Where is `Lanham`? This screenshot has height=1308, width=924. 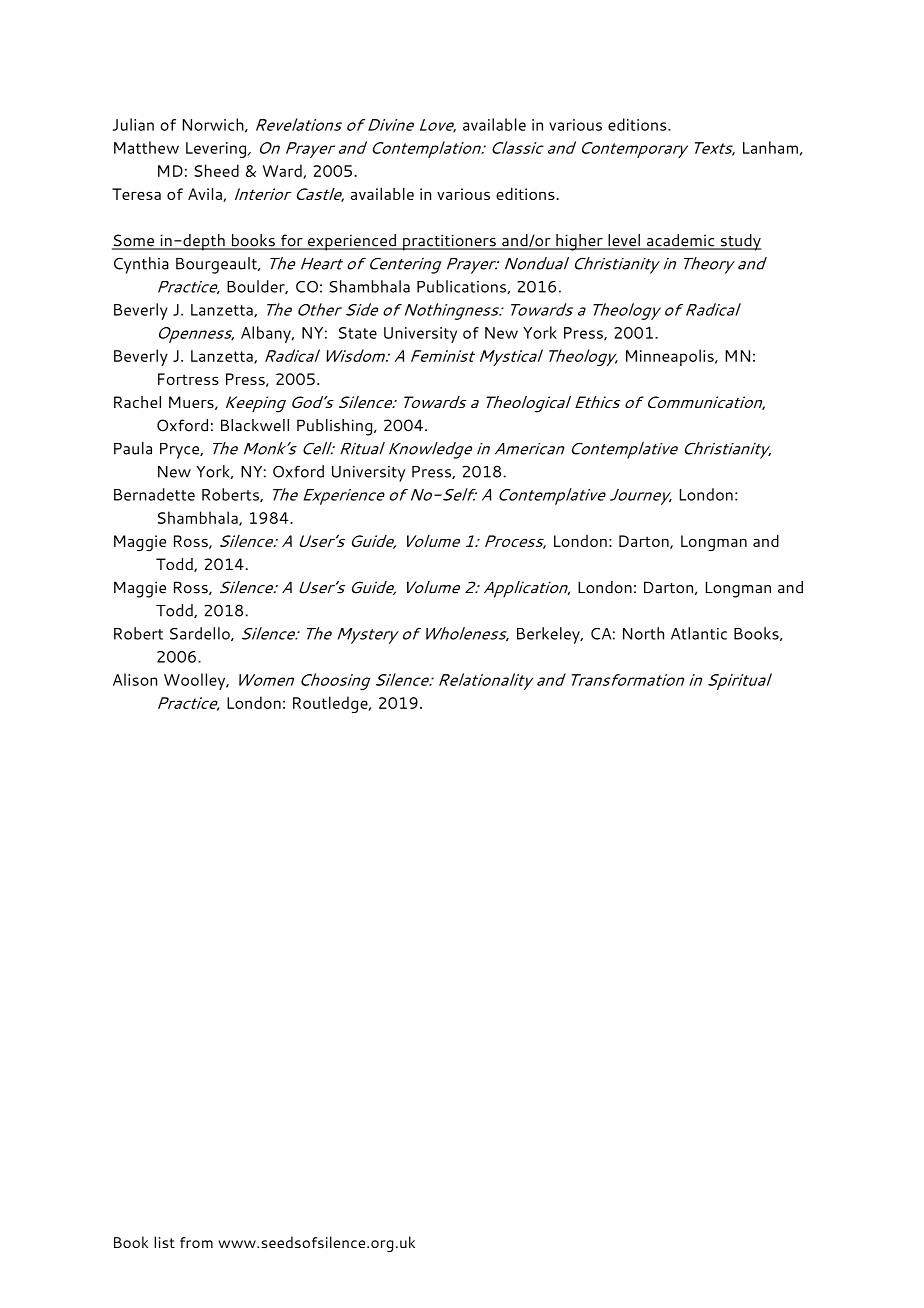
Lanham is located at coordinates (770, 147).
